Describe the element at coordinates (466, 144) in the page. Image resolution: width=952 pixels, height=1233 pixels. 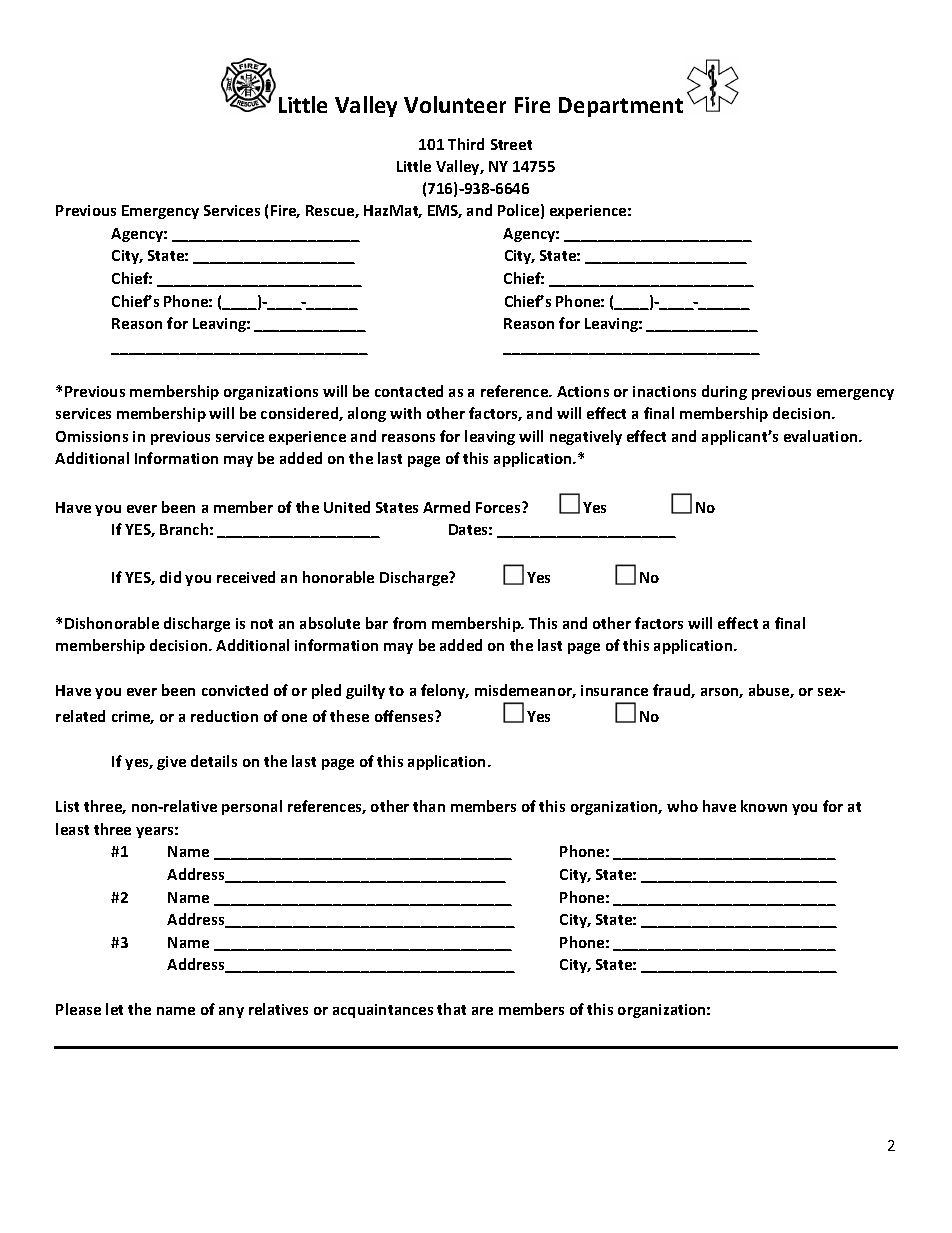
I see `Third` at that location.
